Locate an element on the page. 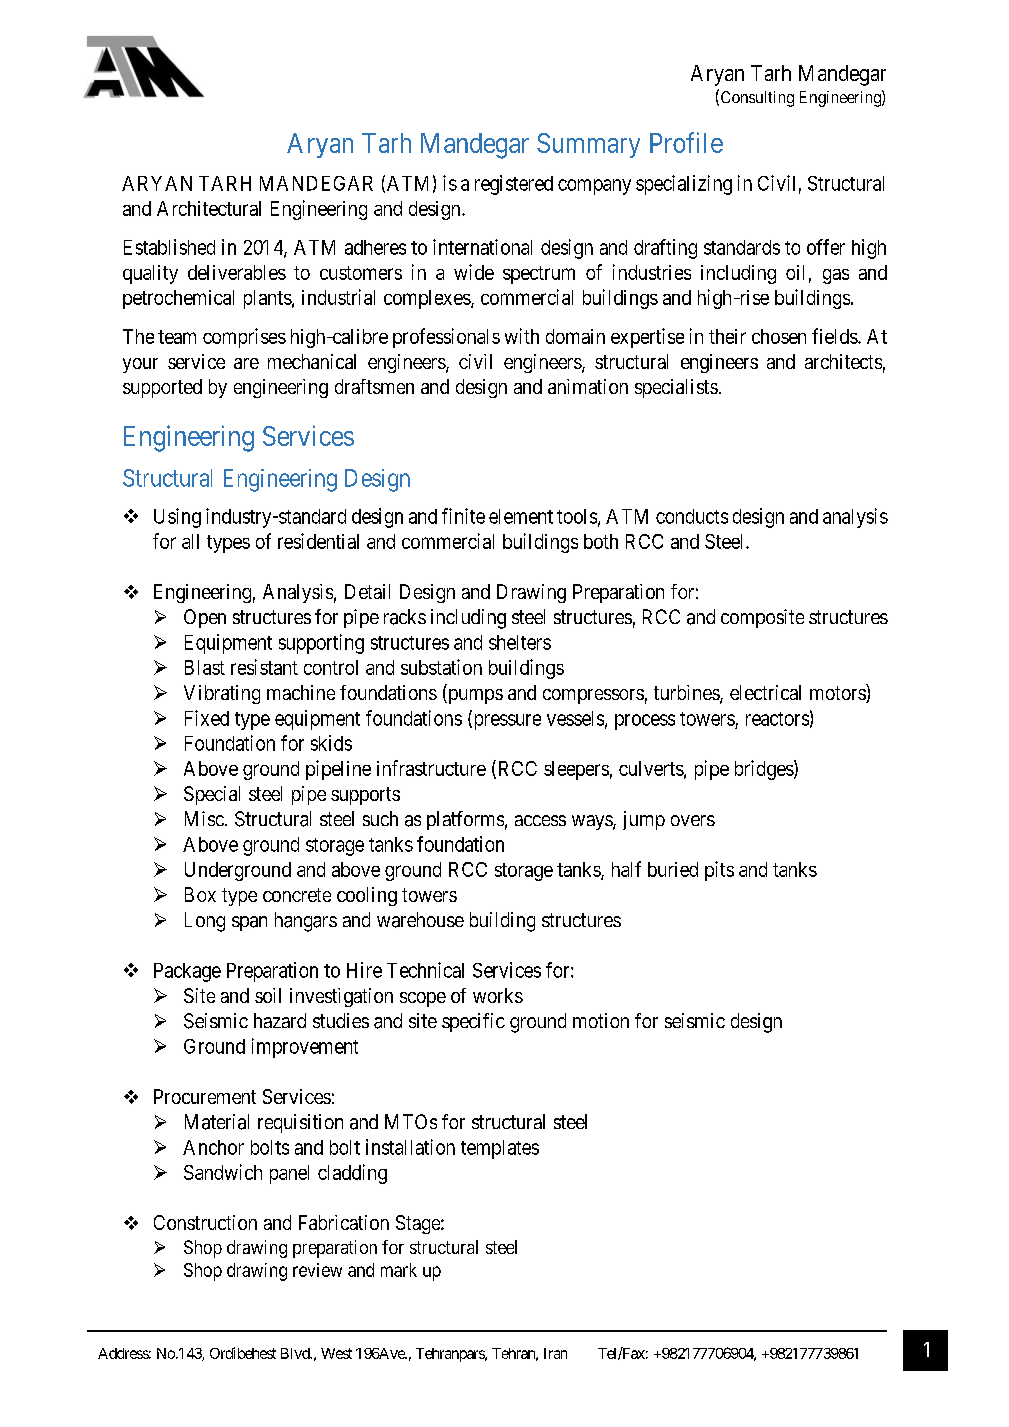 The height and width of the image is (1427, 1009). with is located at coordinates (522, 336).
